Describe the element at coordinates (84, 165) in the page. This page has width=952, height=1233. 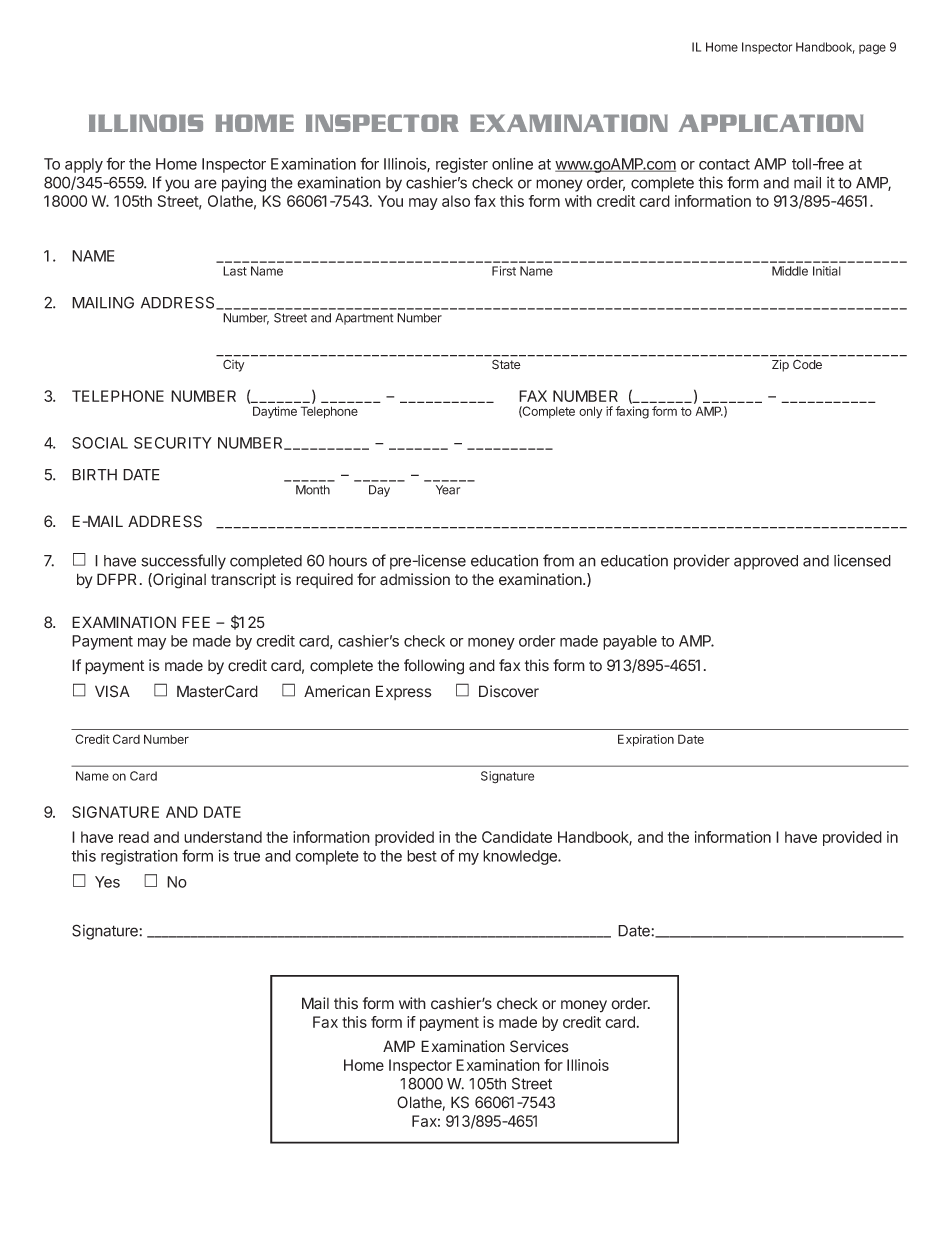
I see `apply` at that location.
